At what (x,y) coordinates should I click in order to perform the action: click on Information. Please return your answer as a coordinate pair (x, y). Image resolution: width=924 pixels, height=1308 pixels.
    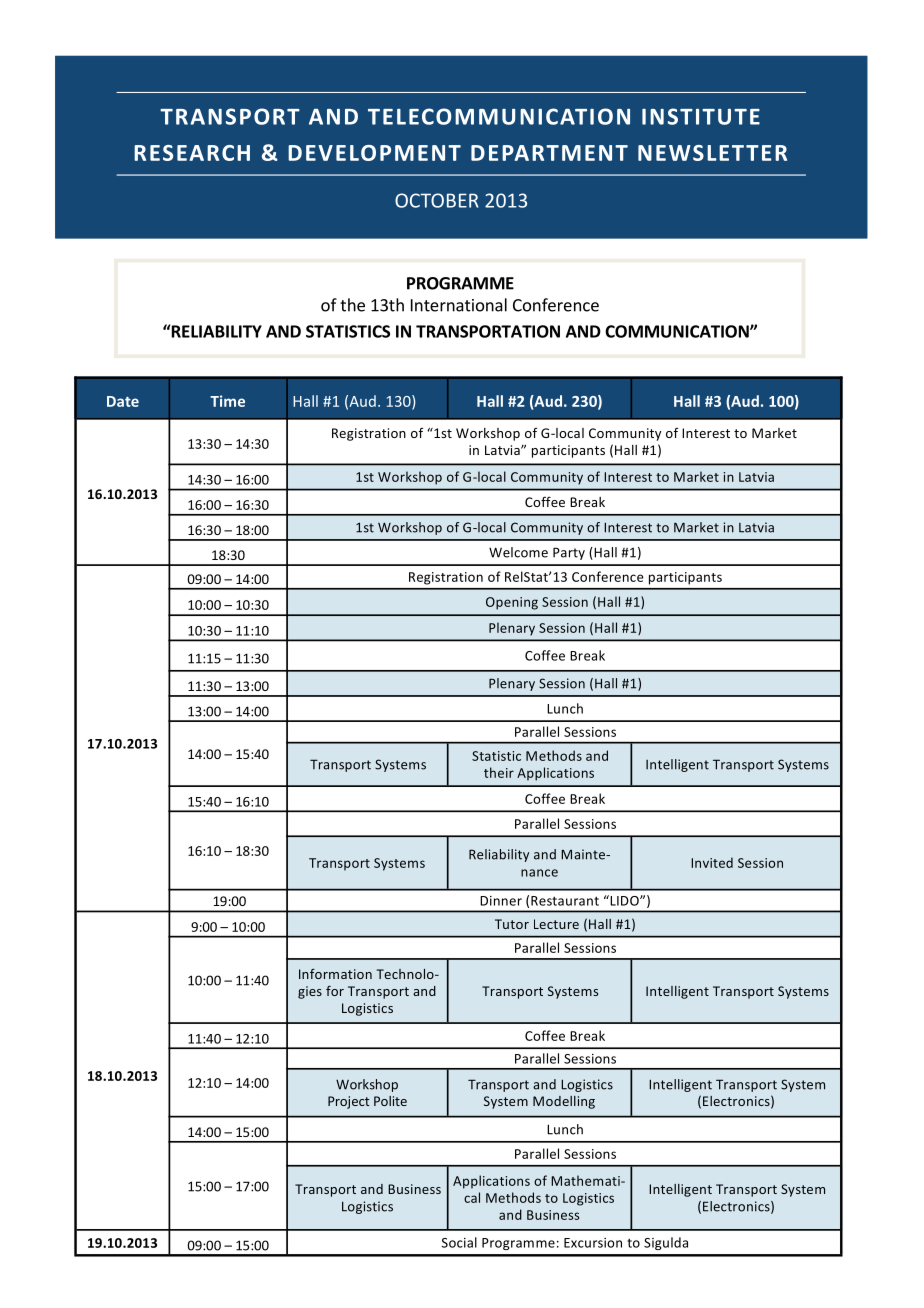
    Looking at the image, I should click on (335, 974).
